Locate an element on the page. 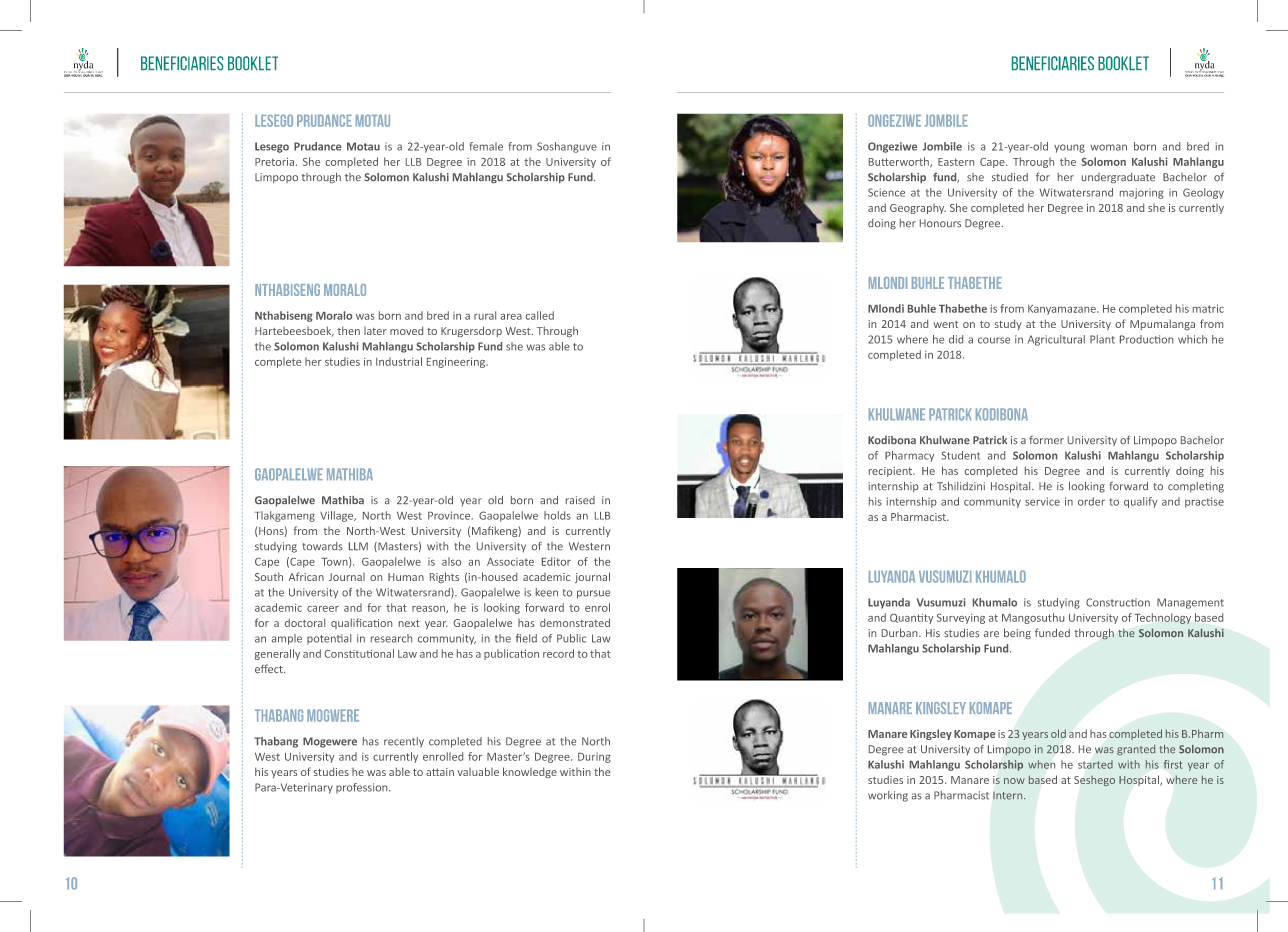 Image resolution: width=1288 pixels, height=932 pixels. former is located at coordinates (1046, 440).
